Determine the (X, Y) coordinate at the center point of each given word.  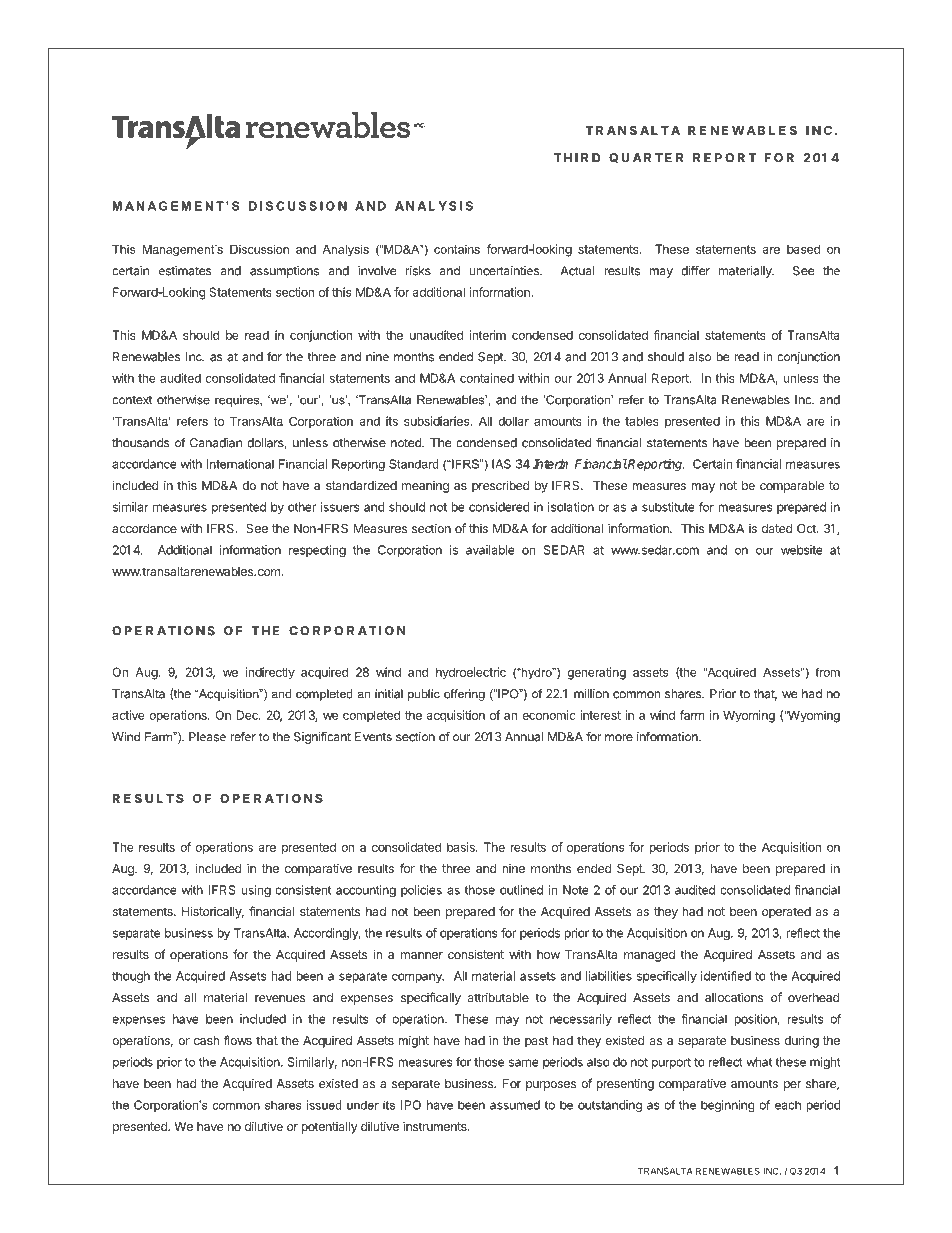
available (490, 550)
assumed (515, 1105)
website (802, 550)
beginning (728, 1106)
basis (462, 847)
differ (695, 270)
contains (457, 249)
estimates (185, 271)
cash (206, 1040)
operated (786, 913)
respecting (317, 551)
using (256, 891)
